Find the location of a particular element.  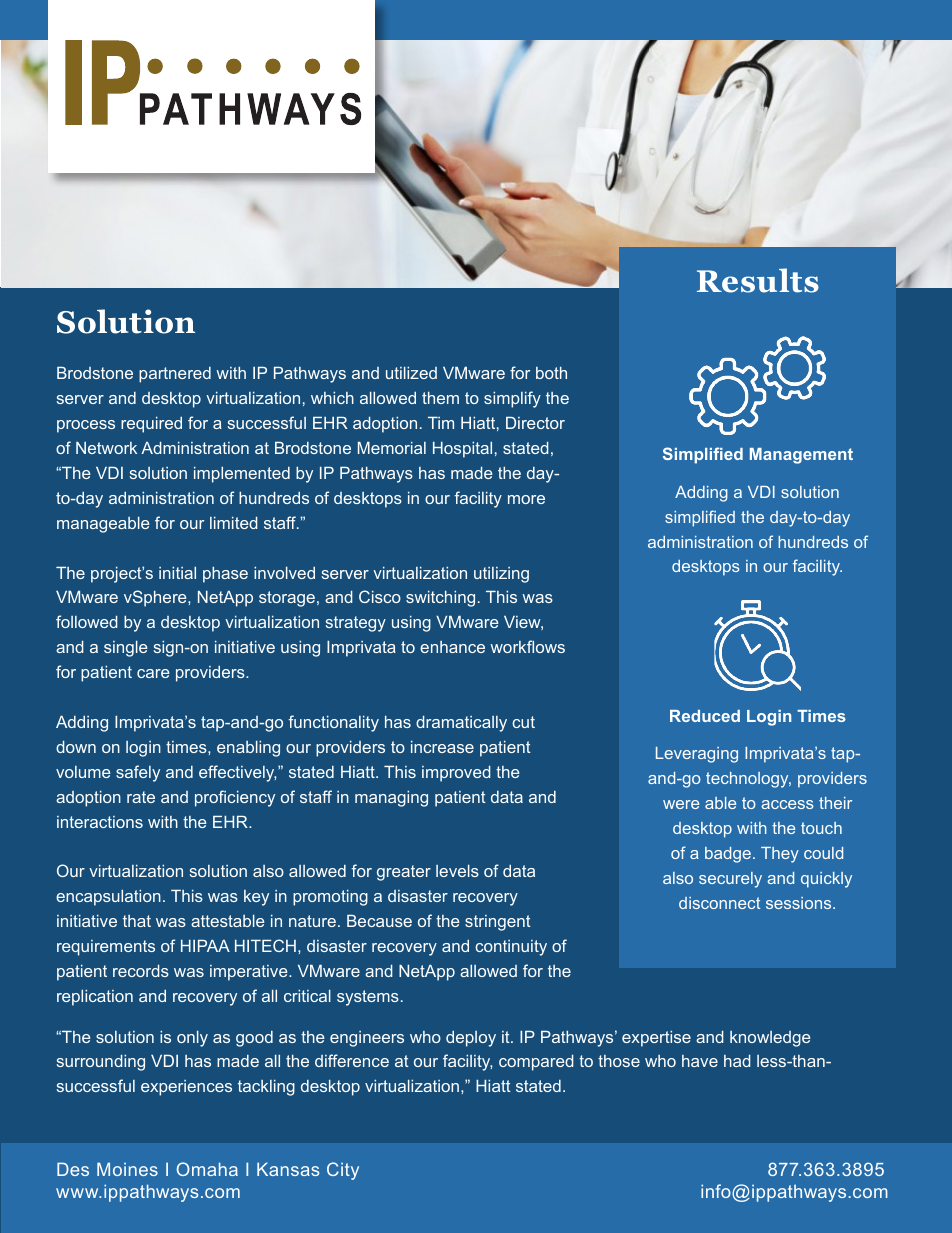

levels is located at coordinates (457, 871).
